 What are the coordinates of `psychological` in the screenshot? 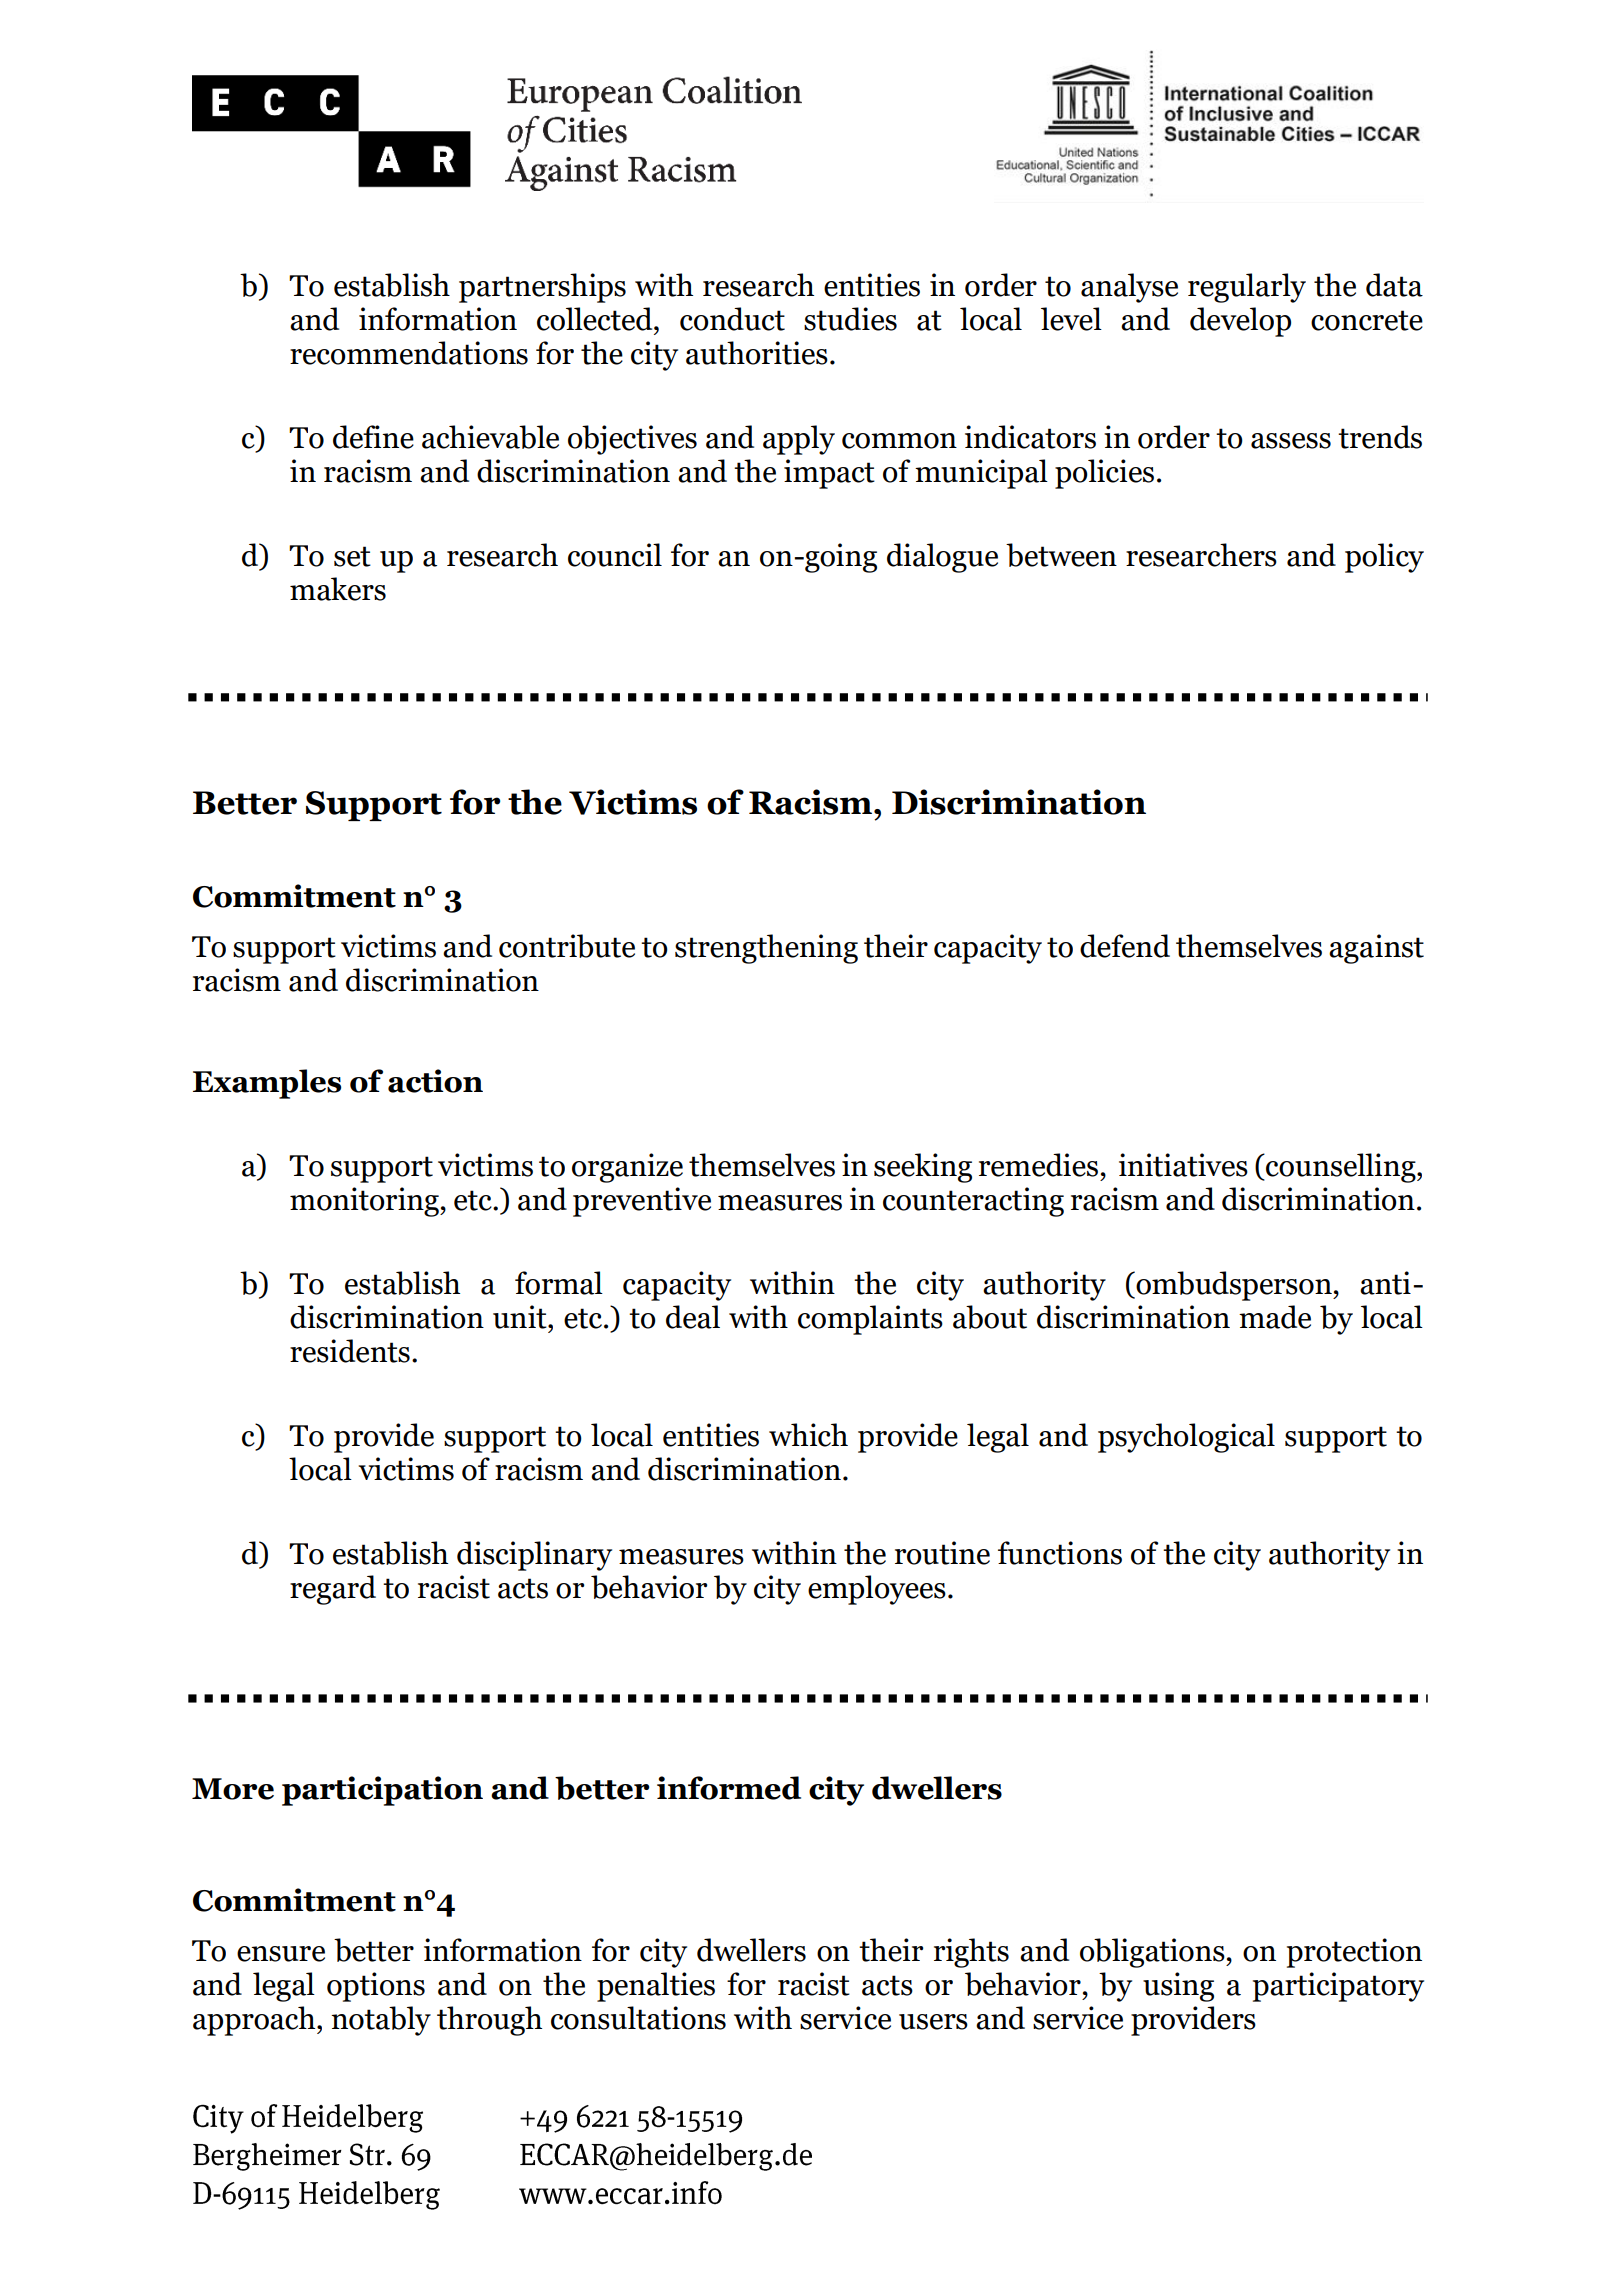 It's located at (1186, 1438).
